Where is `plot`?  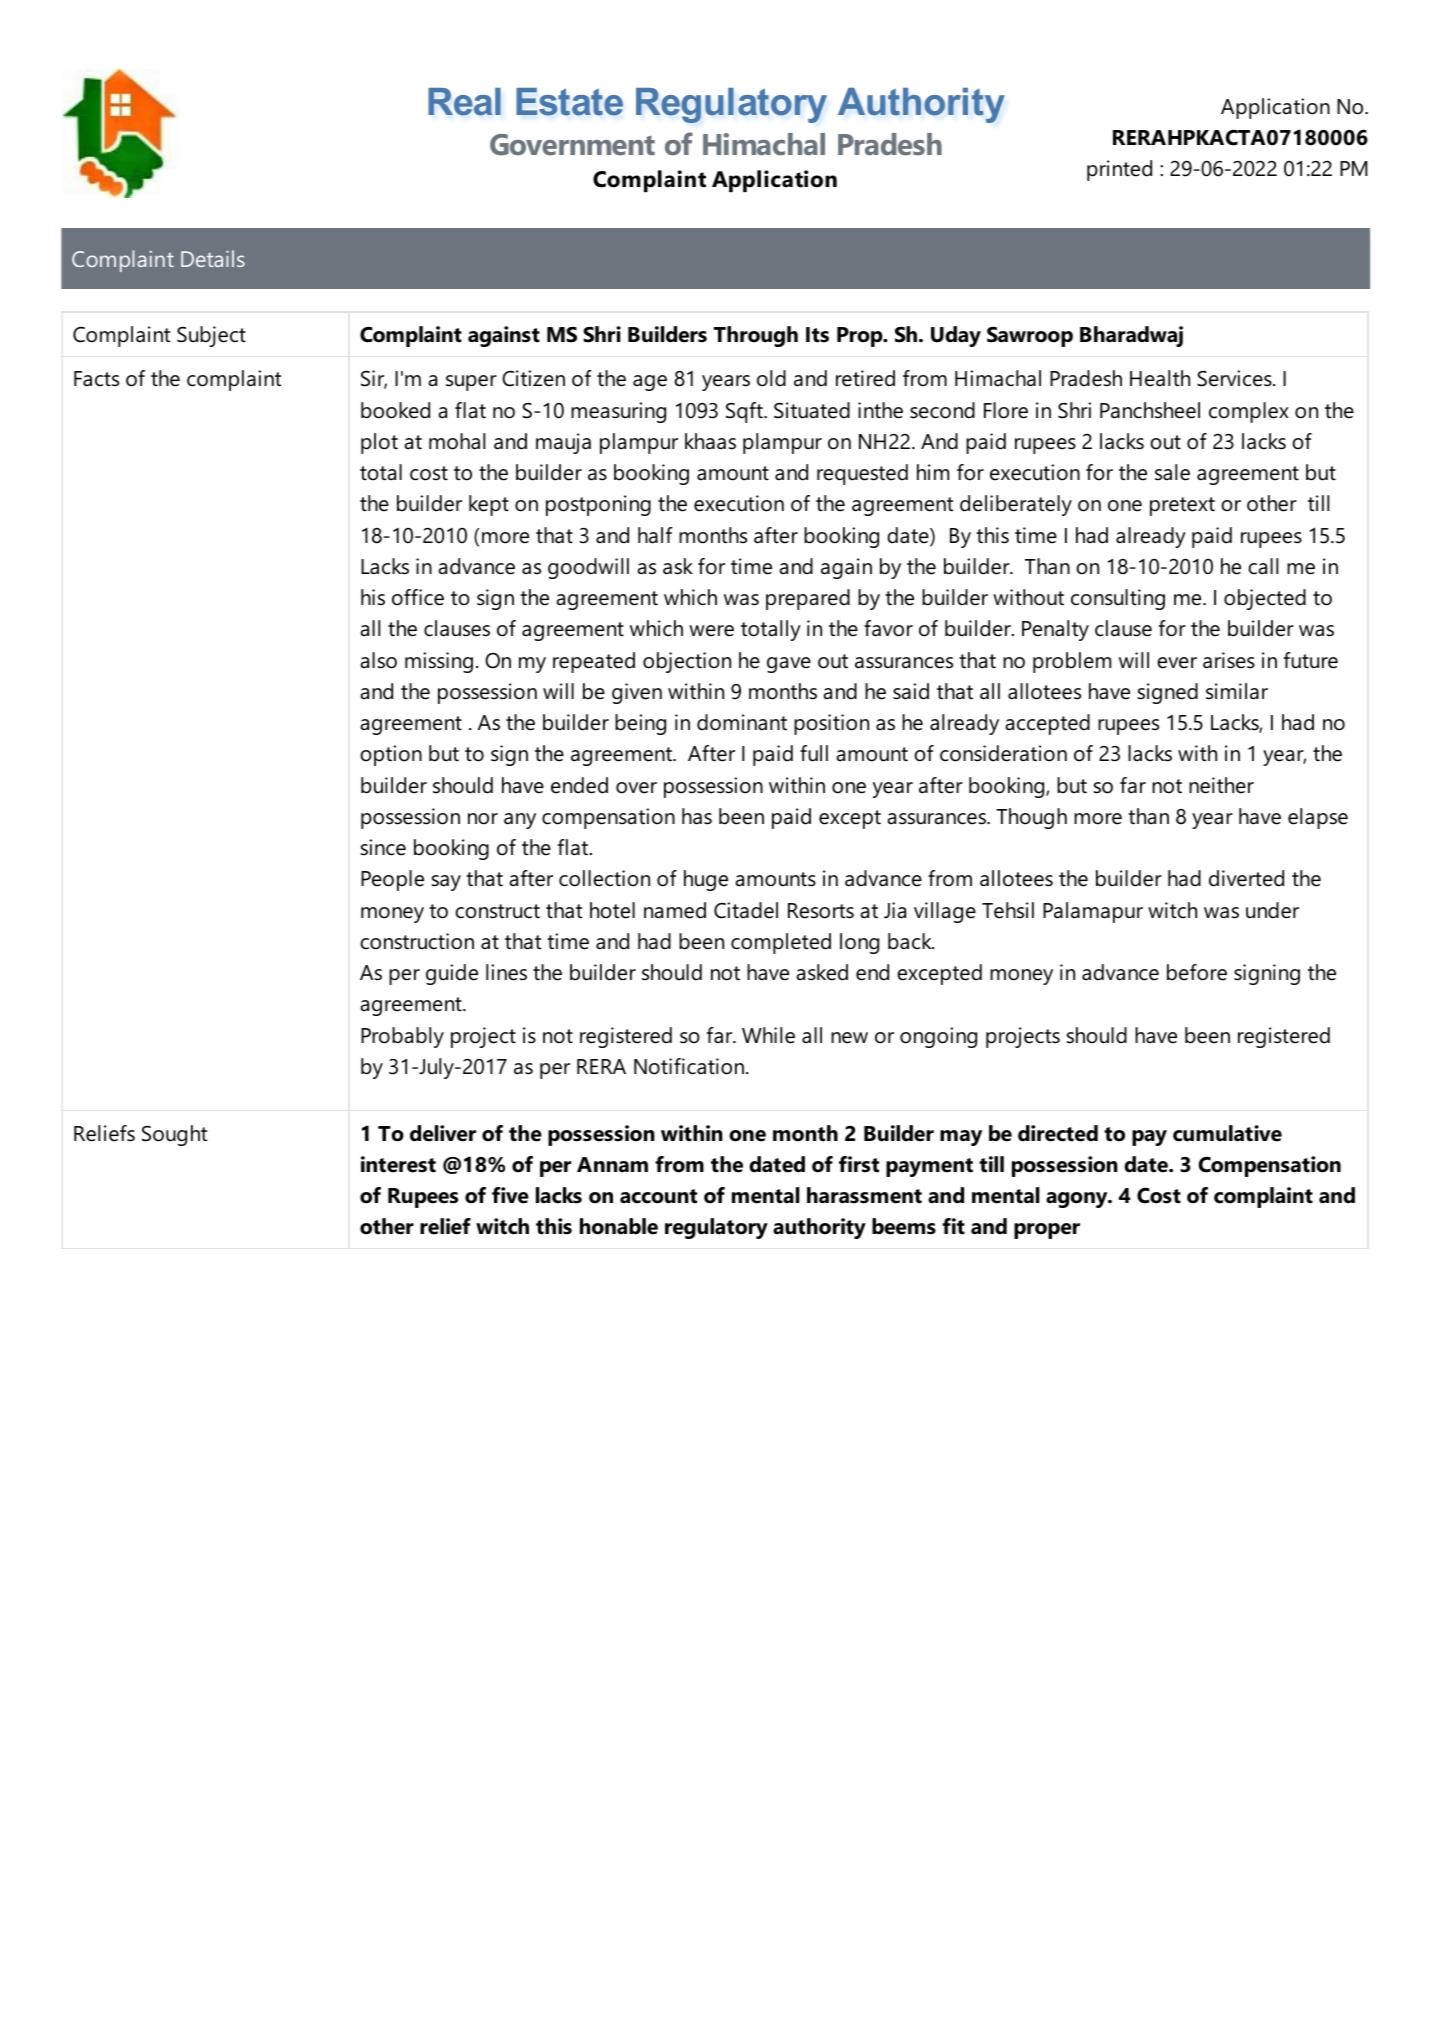
plot is located at coordinates (379, 443).
